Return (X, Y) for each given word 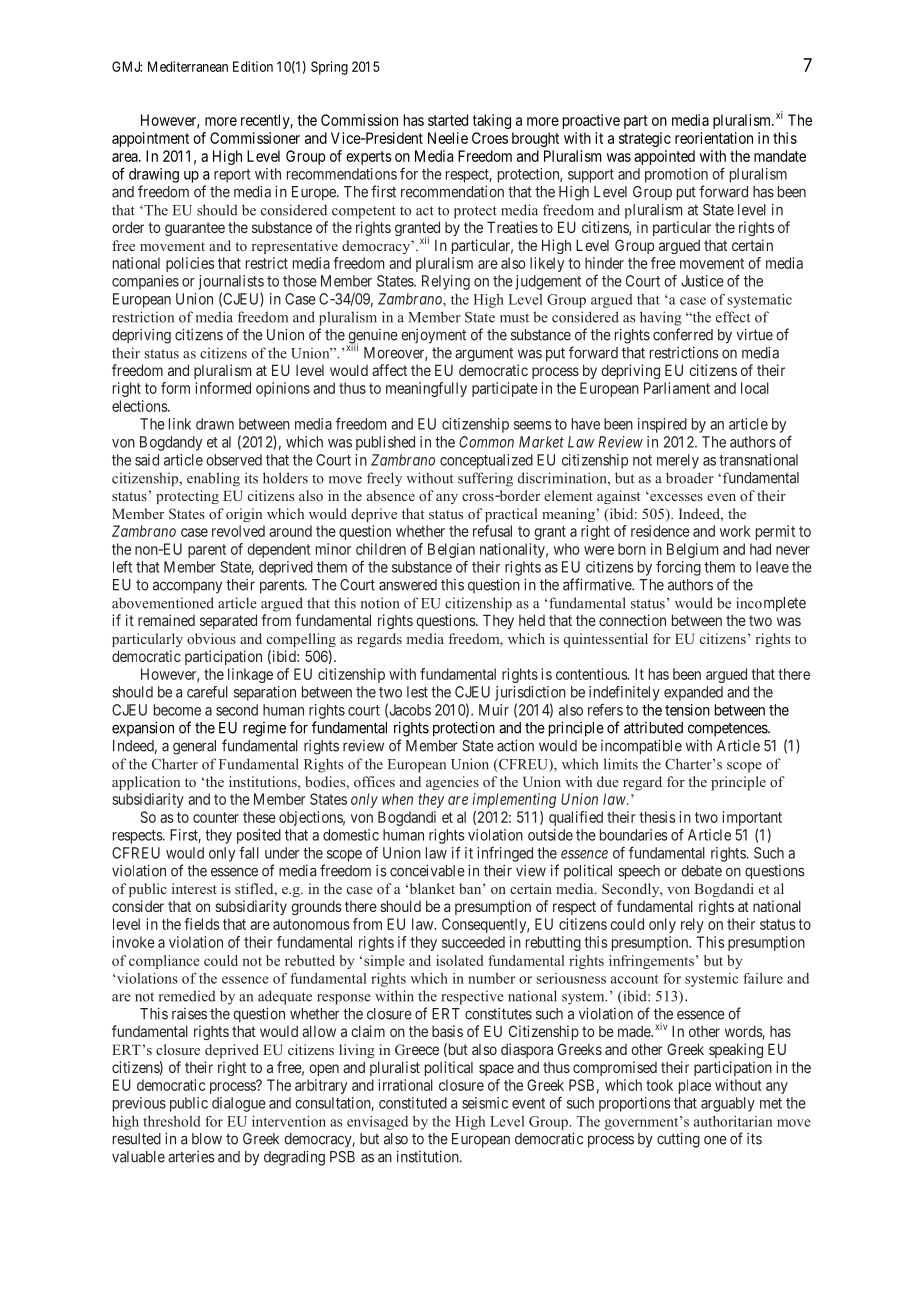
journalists (231, 282)
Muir (494, 710)
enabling (213, 479)
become (177, 710)
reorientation (714, 138)
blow (207, 1139)
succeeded (473, 942)
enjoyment (433, 336)
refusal (492, 531)
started (448, 120)
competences (728, 730)
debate (701, 871)
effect (733, 317)
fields (202, 924)
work (735, 531)
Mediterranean (188, 66)
